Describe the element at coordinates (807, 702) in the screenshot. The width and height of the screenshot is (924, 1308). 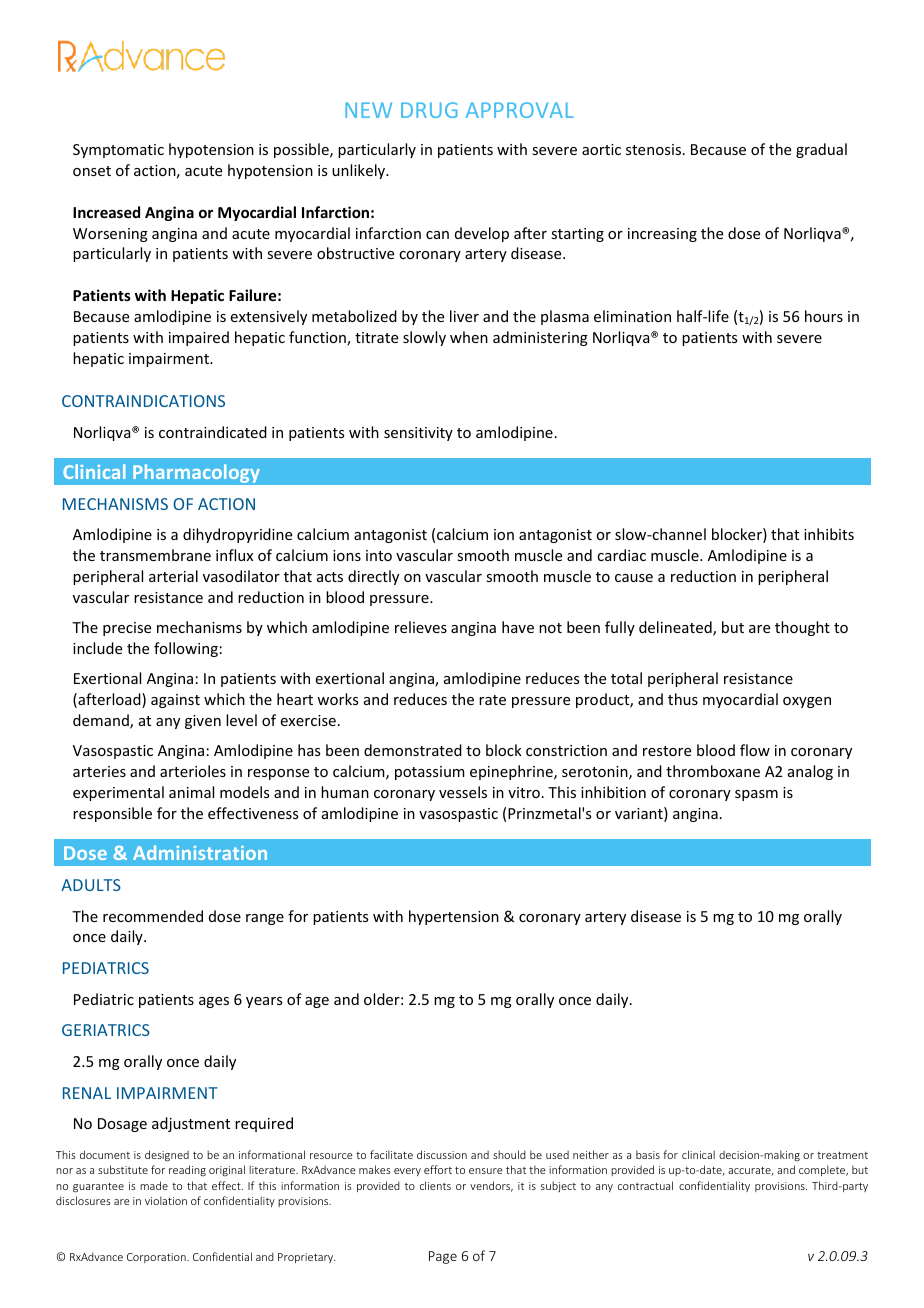
I see `oxygen` at that location.
